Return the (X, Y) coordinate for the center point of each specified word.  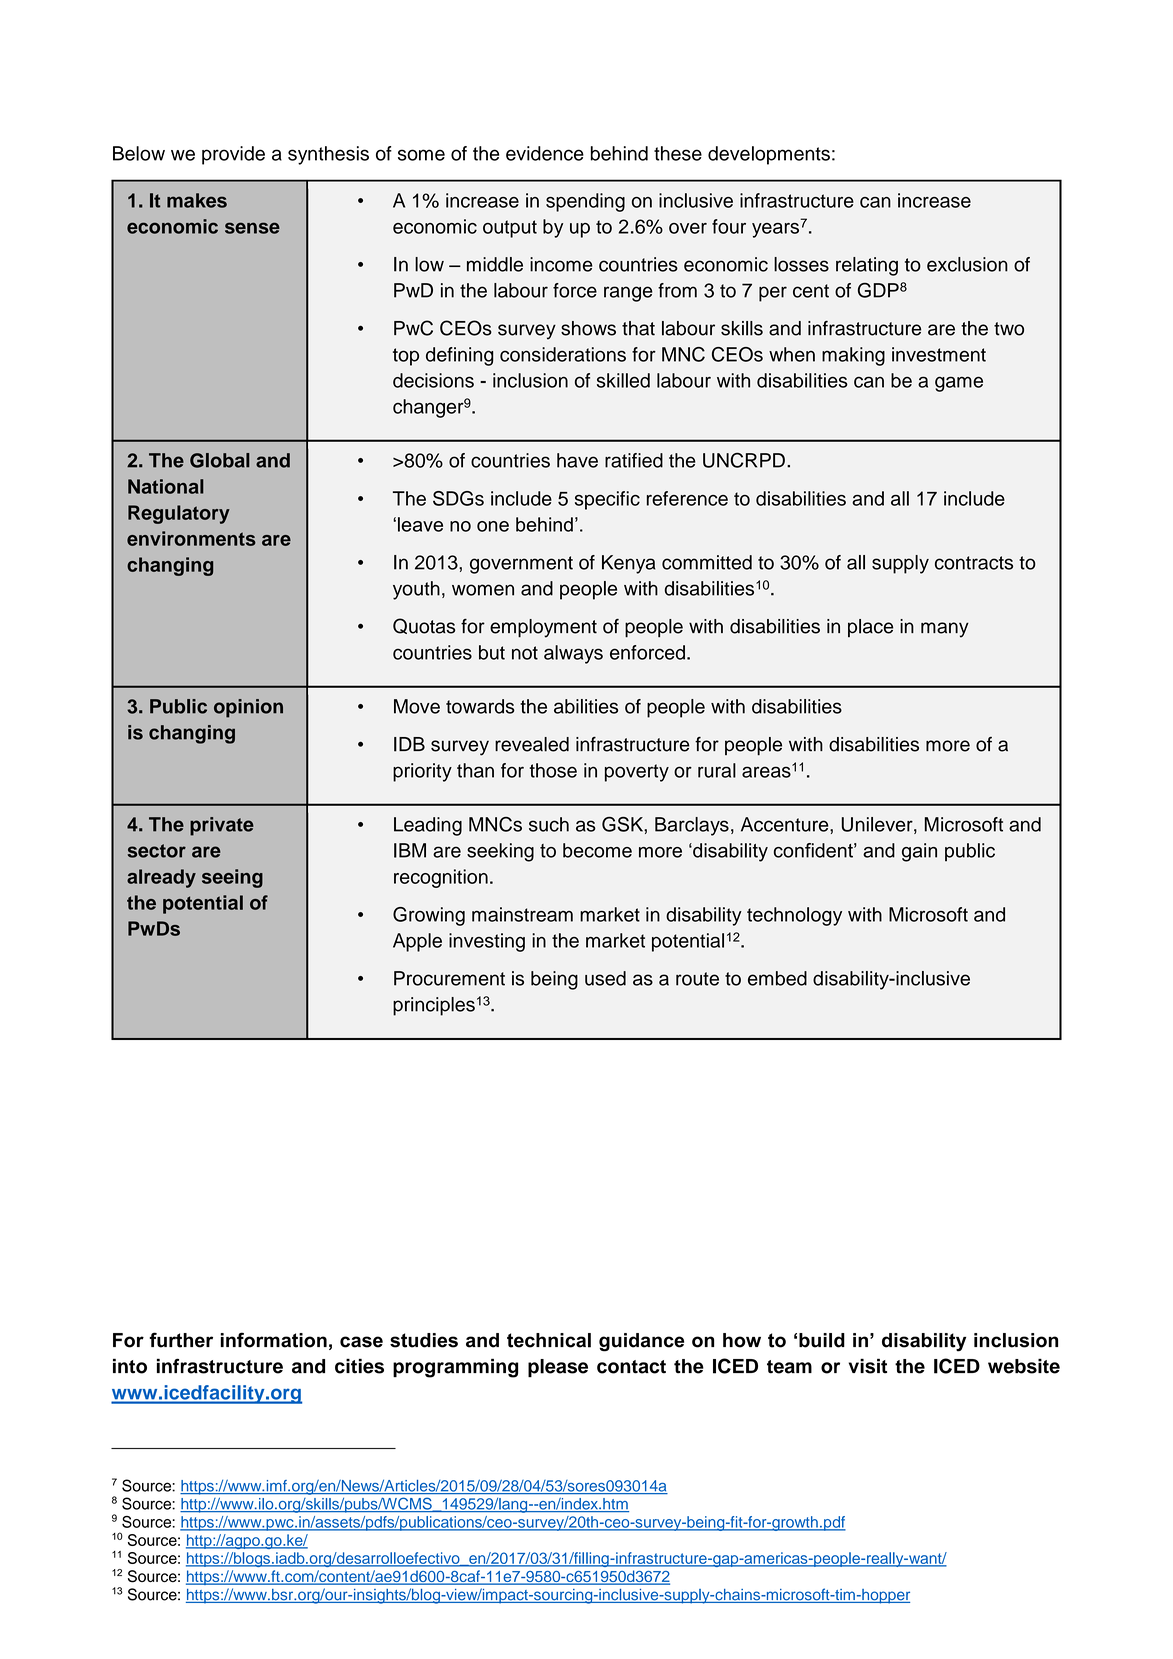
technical (549, 1340)
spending (585, 202)
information (273, 1340)
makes (197, 200)
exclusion (967, 264)
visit (868, 1366)
